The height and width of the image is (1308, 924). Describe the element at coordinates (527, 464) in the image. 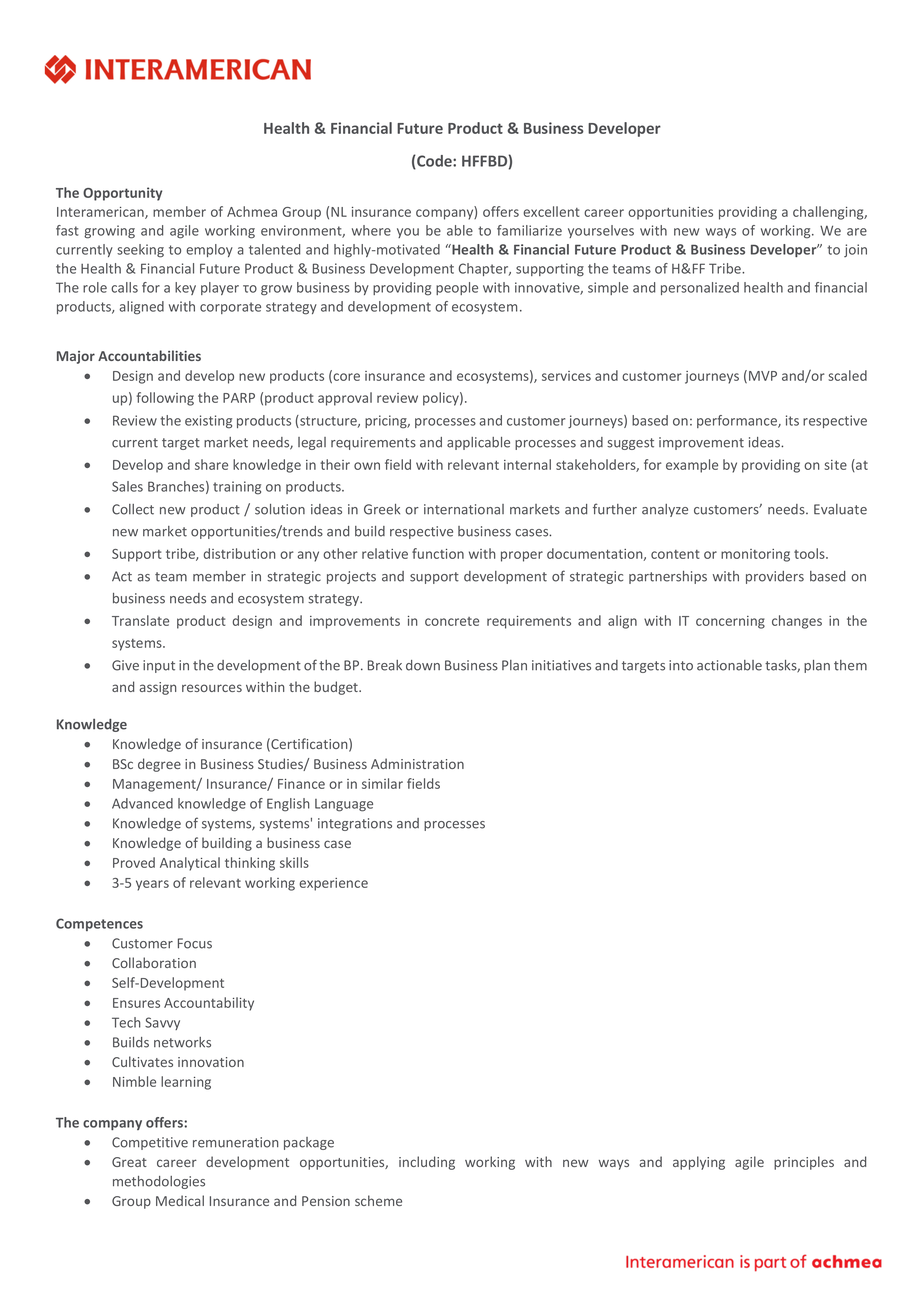

I see `internal` at that location.
